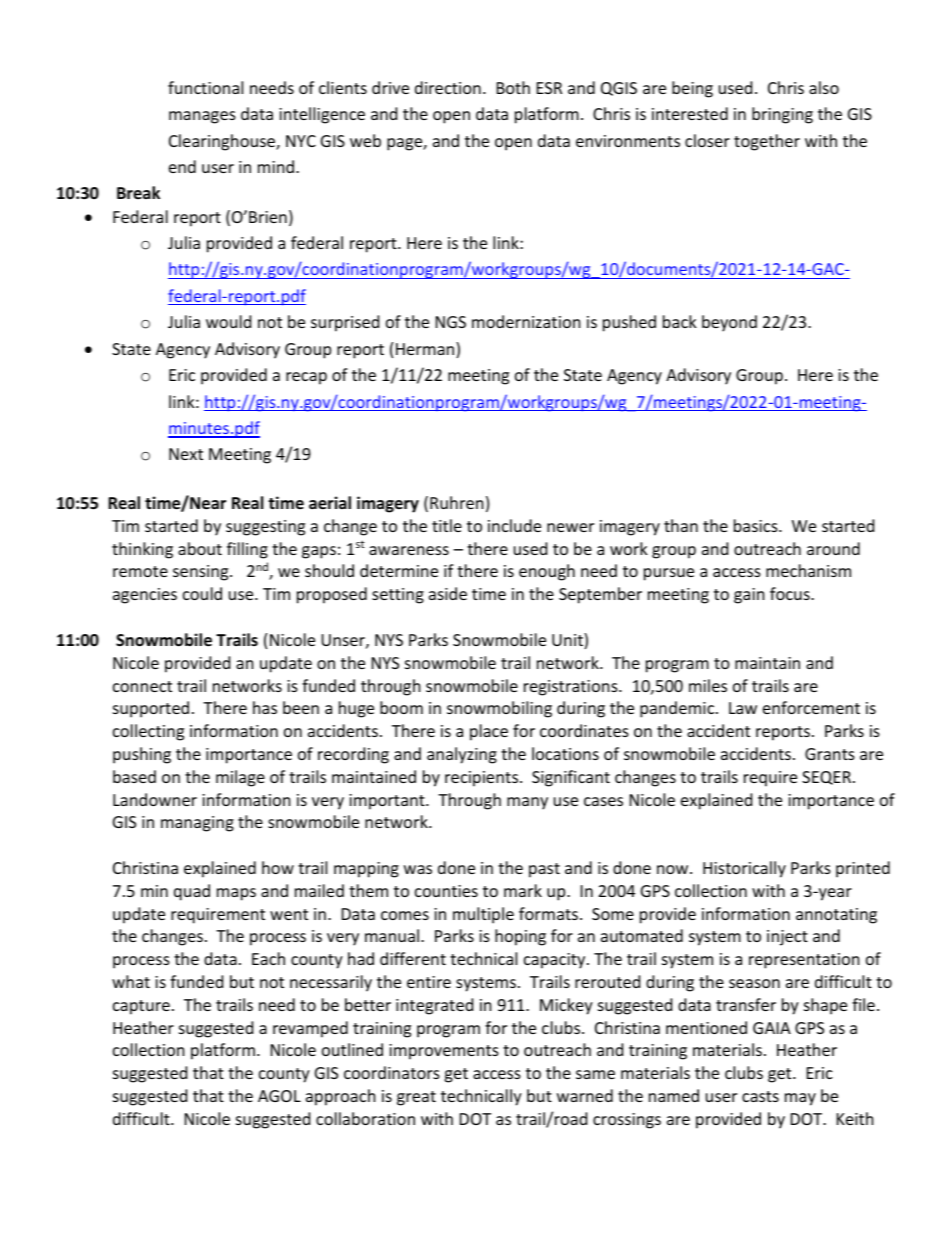 The width and height of the screenshot is (952, 1233). I want to click on managing, so click(197, 824).
